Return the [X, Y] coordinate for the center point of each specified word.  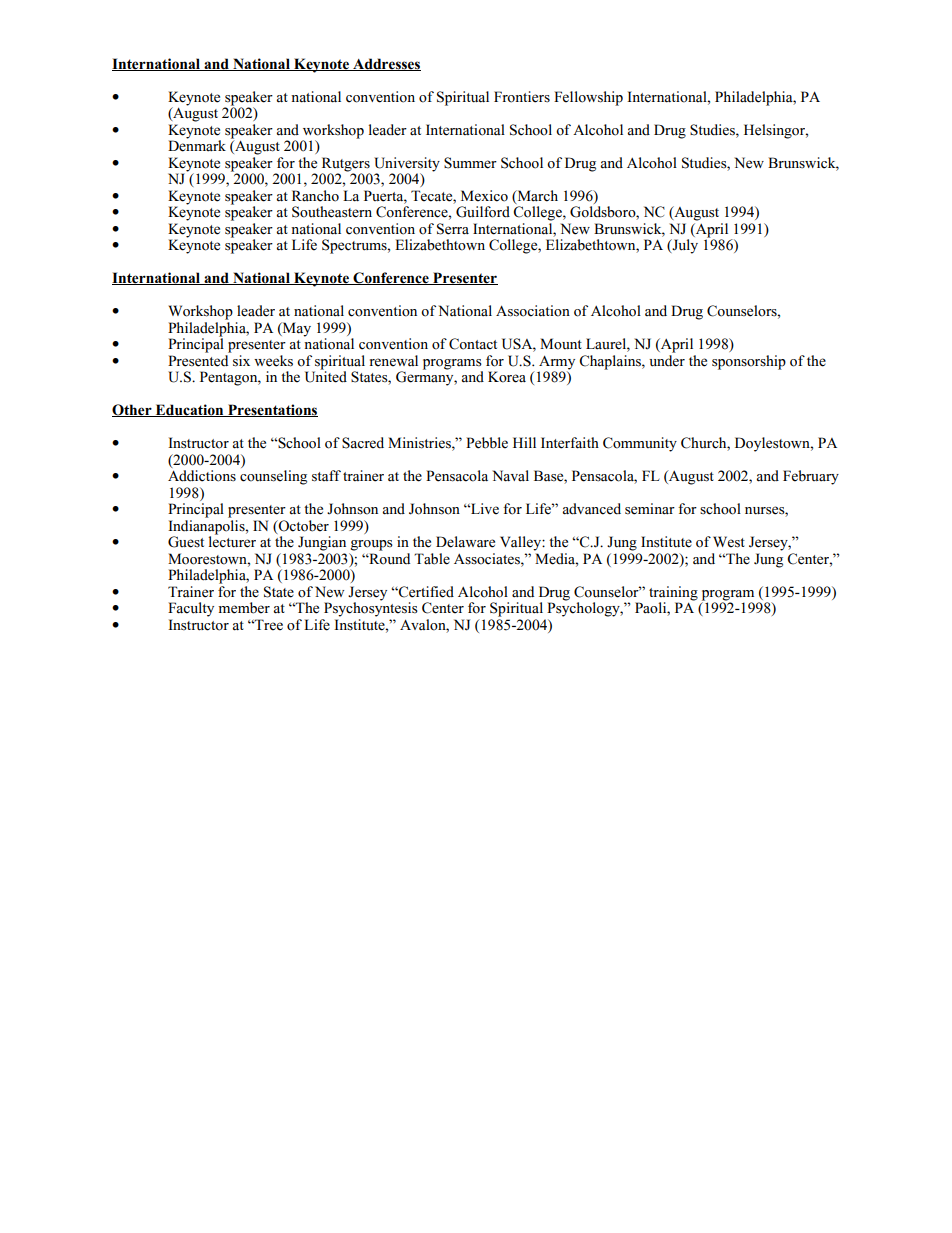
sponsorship [749, 362]
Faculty [191, 609]
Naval [510, 476]
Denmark [197, 145]
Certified [425, 592]
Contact [473, 344]
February [811, 477]
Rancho [315, 196]
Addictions [202, 476]
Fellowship [588, 98]
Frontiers [522, 97]
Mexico [484, 196]
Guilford [483, 212]
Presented [198, 361]
